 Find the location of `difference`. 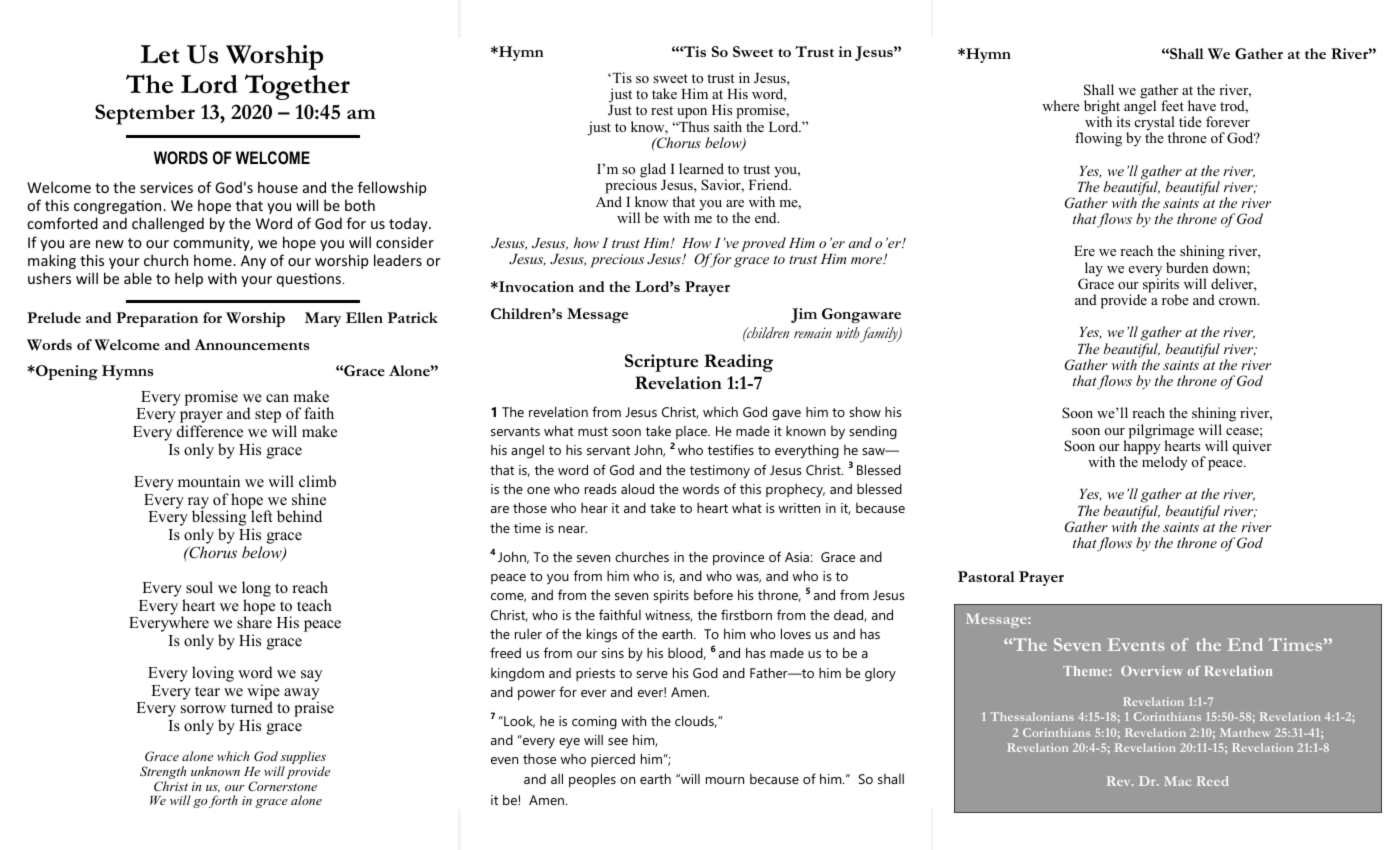

difference is located at coordinates (210, 431).
